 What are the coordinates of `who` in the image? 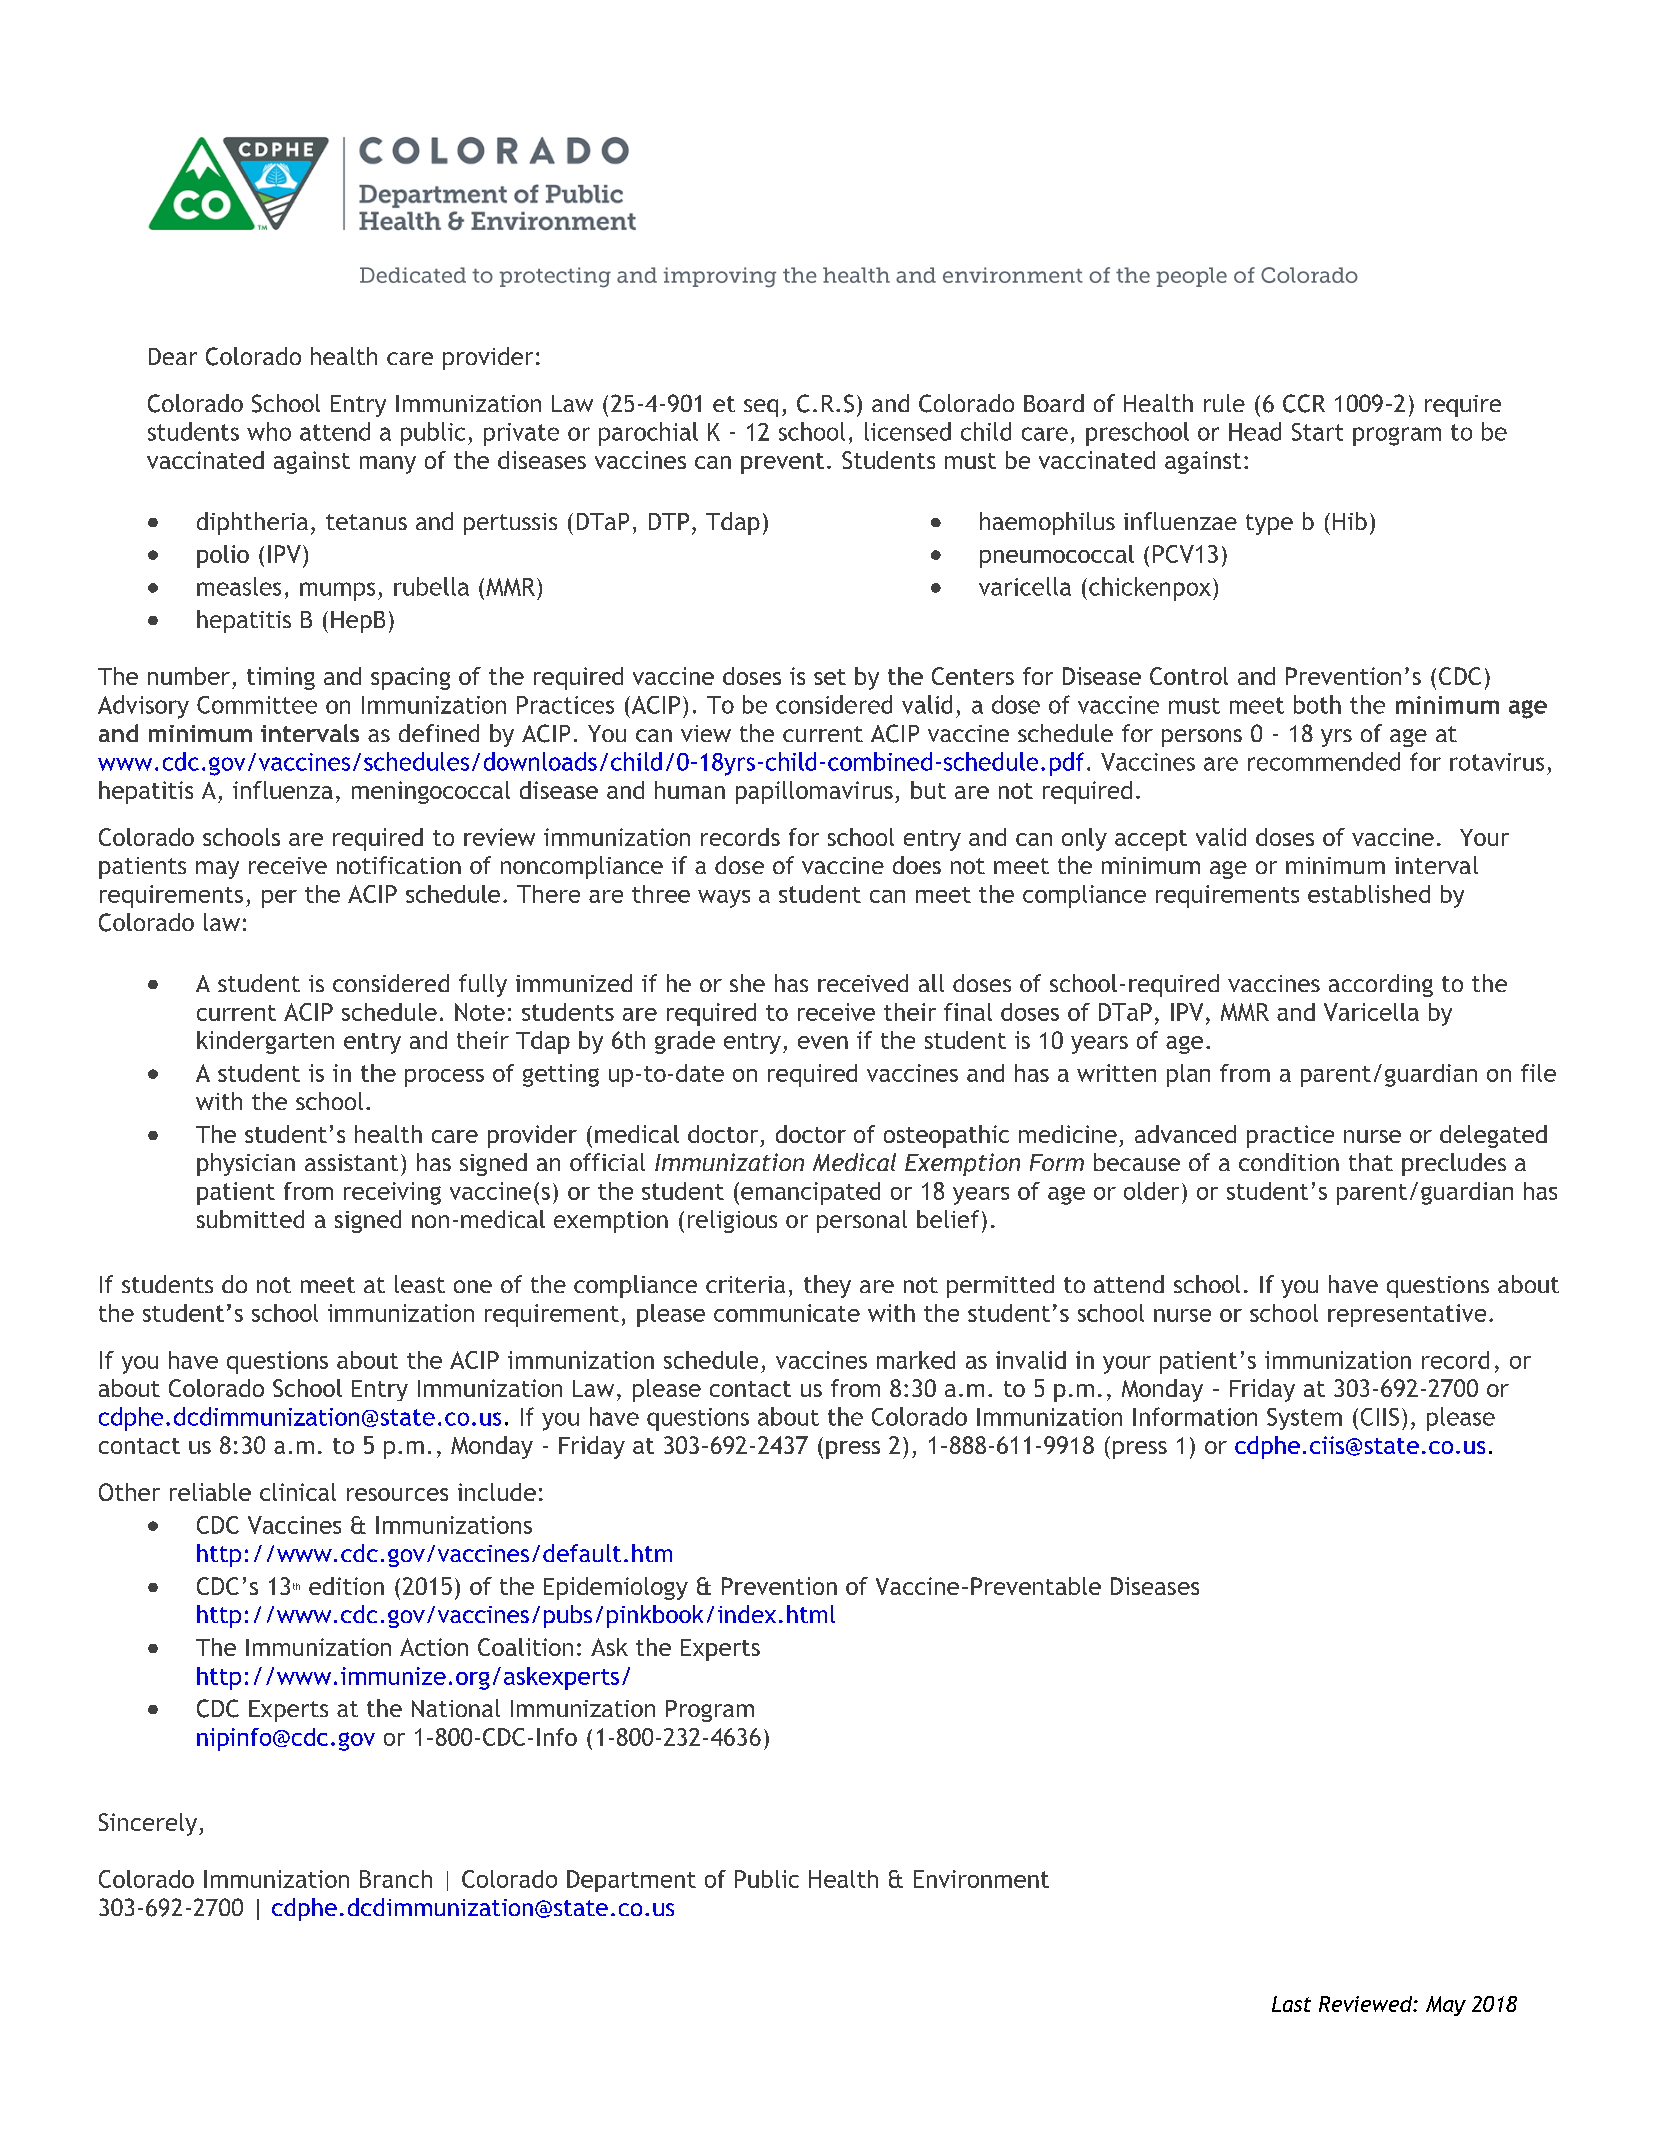 It's located at (269, 431).
